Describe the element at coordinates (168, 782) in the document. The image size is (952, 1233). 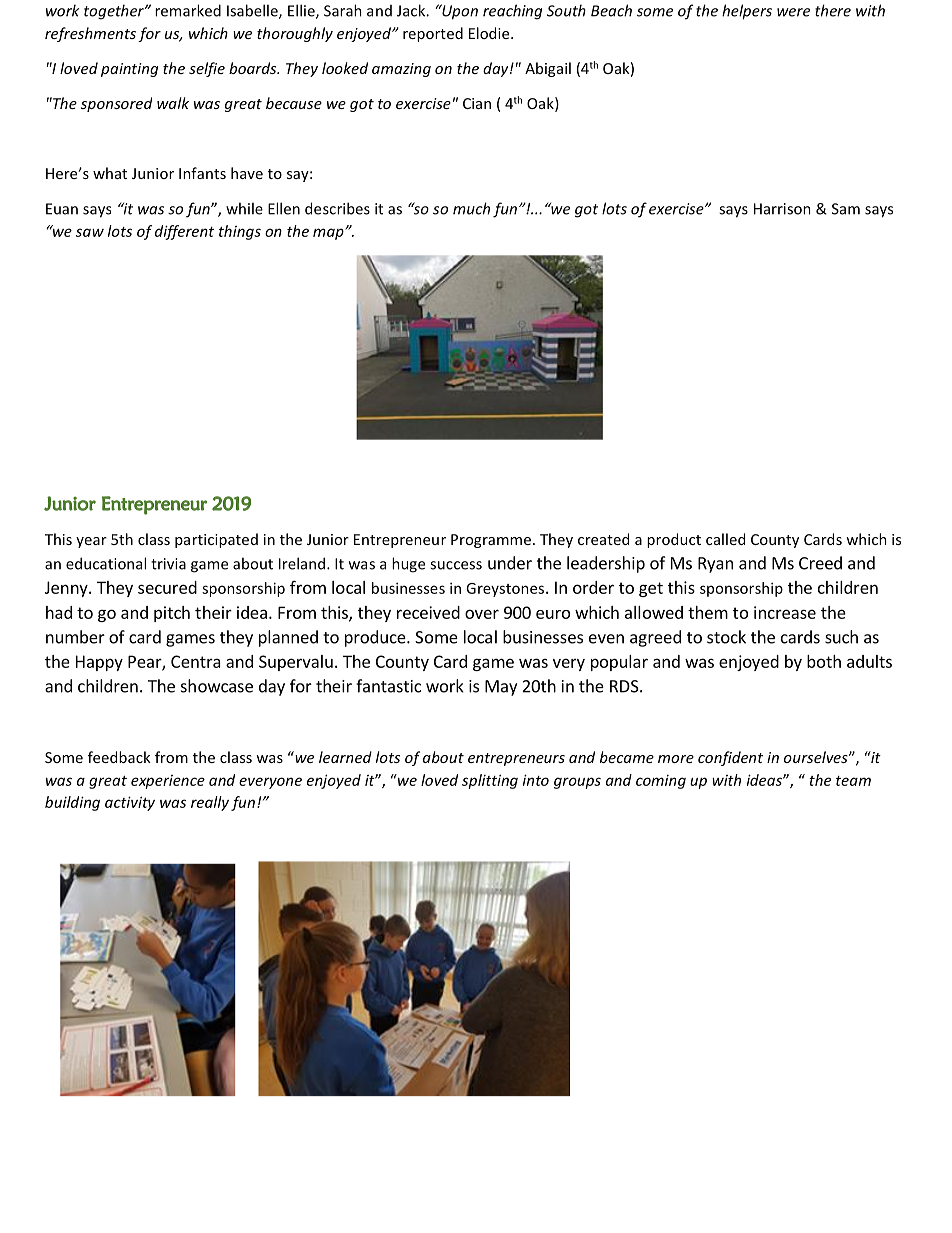
I see `experience` at that location.
